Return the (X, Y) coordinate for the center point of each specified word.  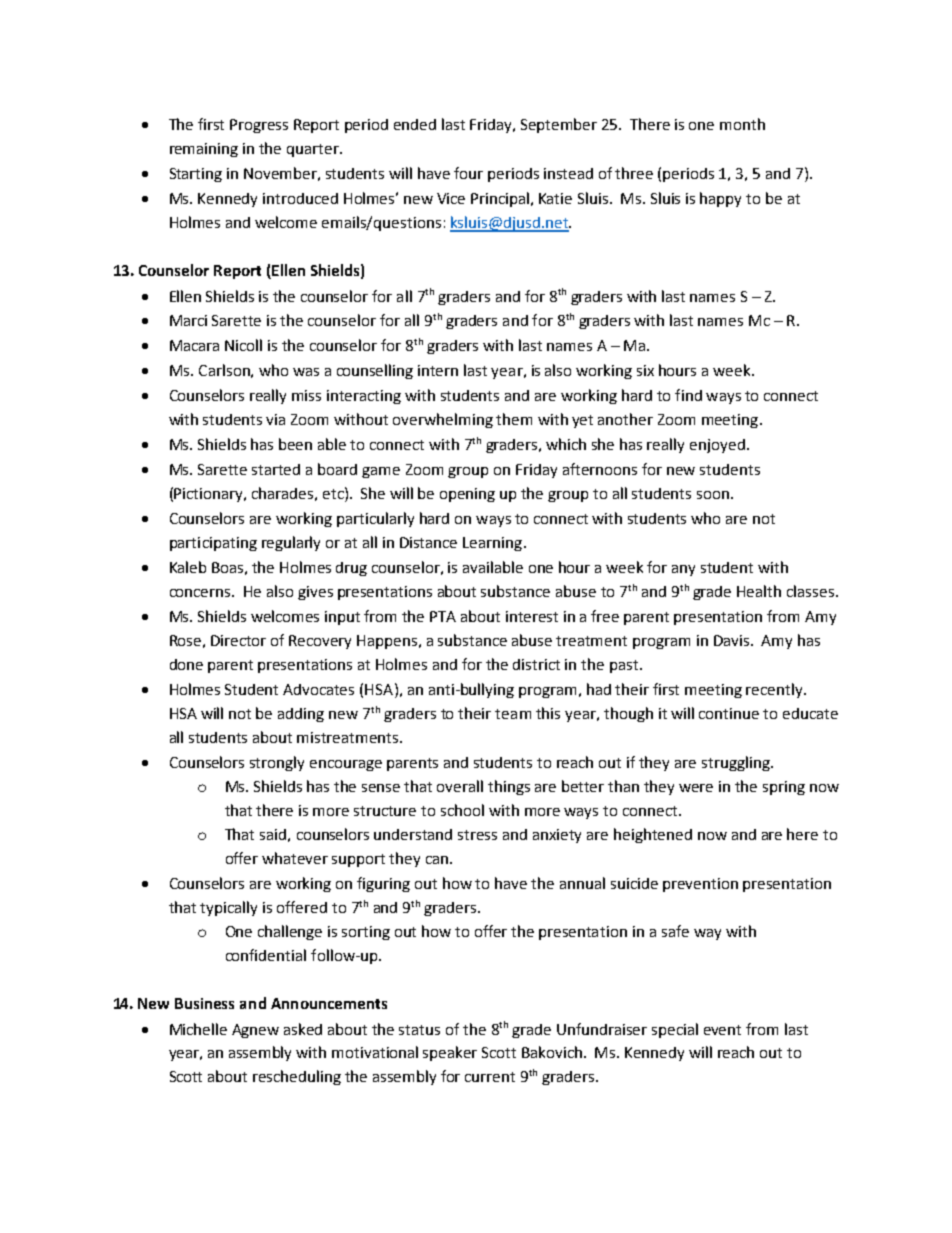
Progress (259, 126)
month (742, 124)
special (675, 1030)
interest (532, 616)
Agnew (255, 1031)
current (490, 1077)
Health (759, 591)
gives (315, 593)
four (468, 173)
